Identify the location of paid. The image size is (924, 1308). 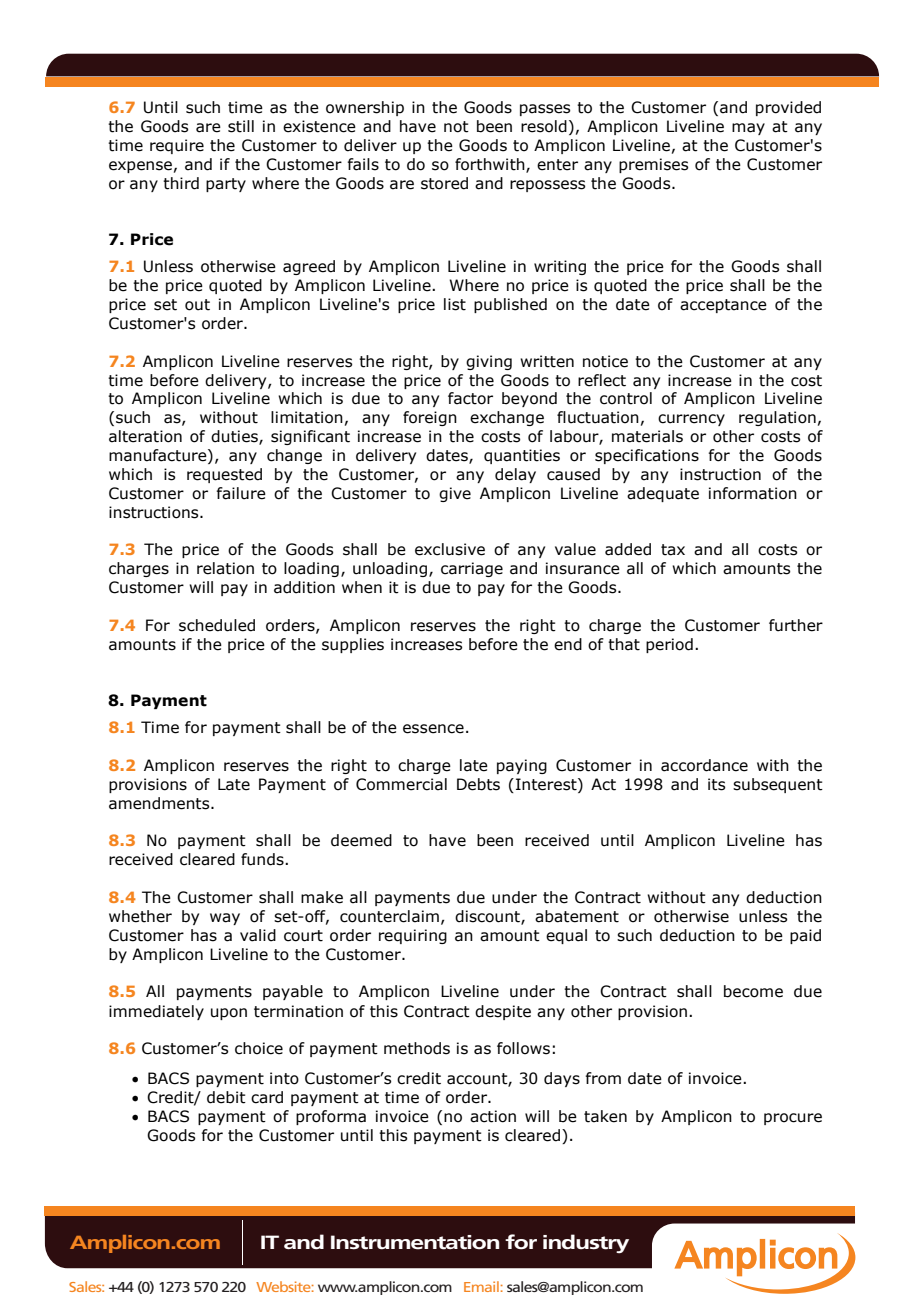
(805, 936).
